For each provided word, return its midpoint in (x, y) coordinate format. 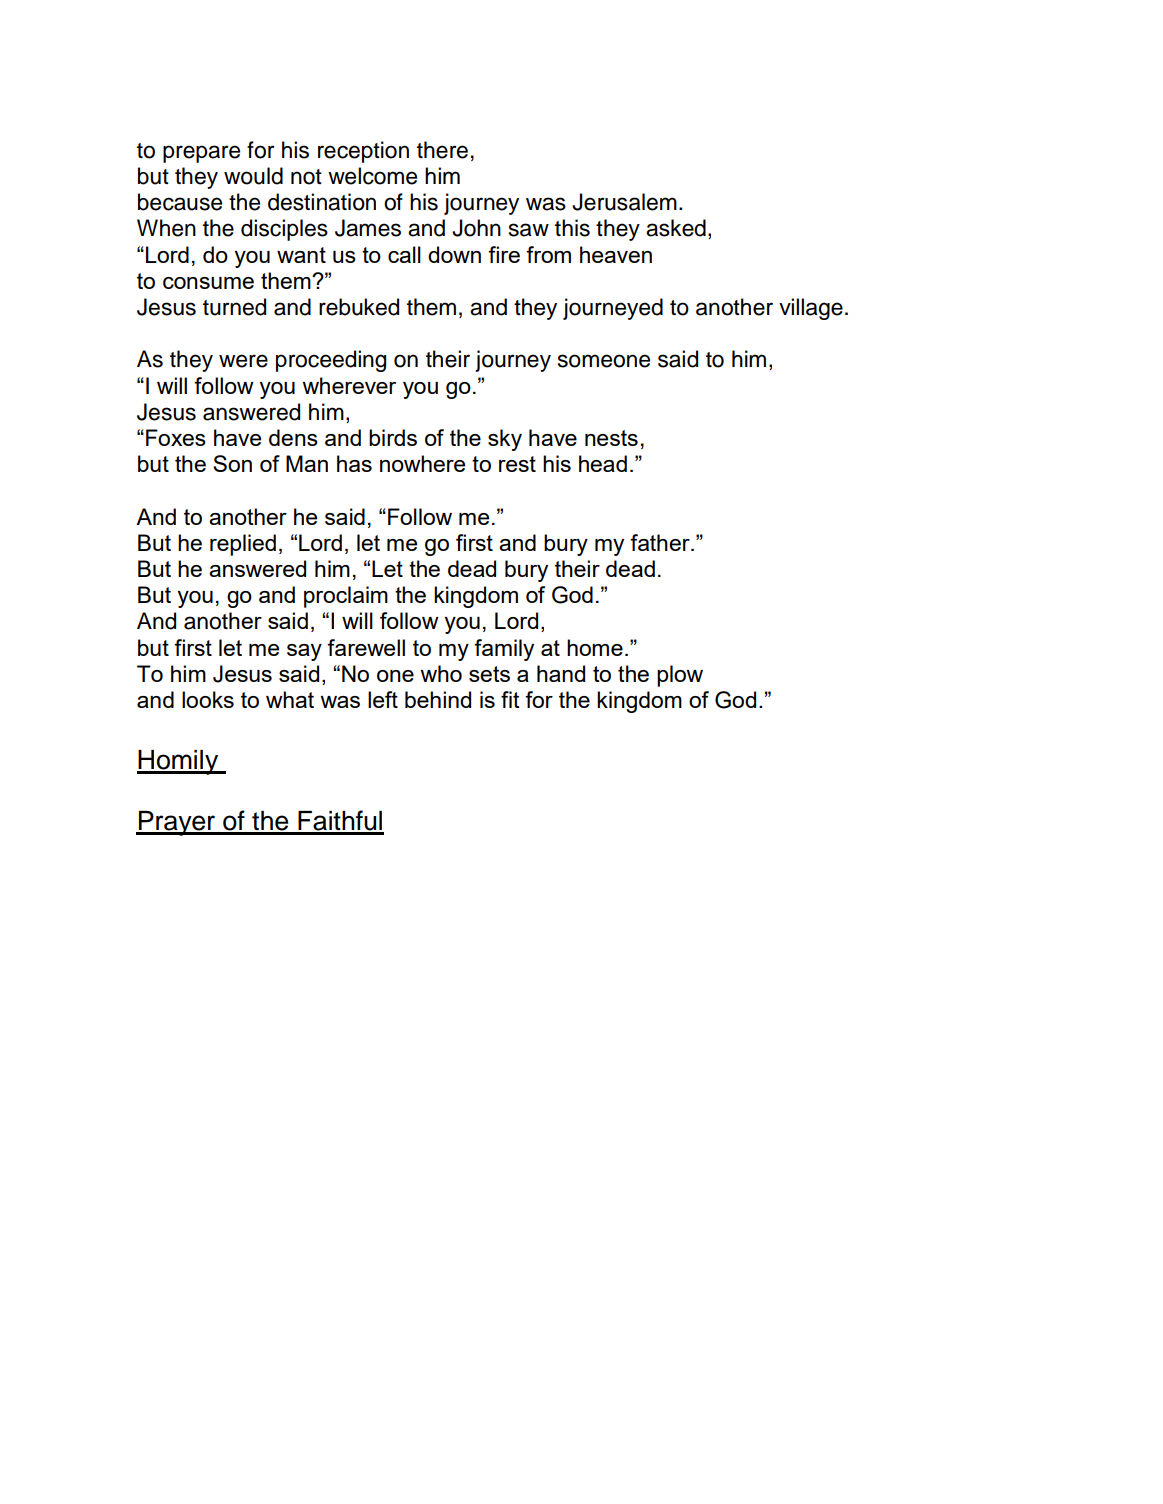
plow (680, 676)
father (661, 542)
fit (510, 699)
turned (234, 307)
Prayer (177, 823)
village (811, 309)
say (304, 652)
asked (676, 228)
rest (517, 464)
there (442, 150)
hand (561, 673)
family (504, 650)
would (253, 176)
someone (604, 361)
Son (232, 463)
